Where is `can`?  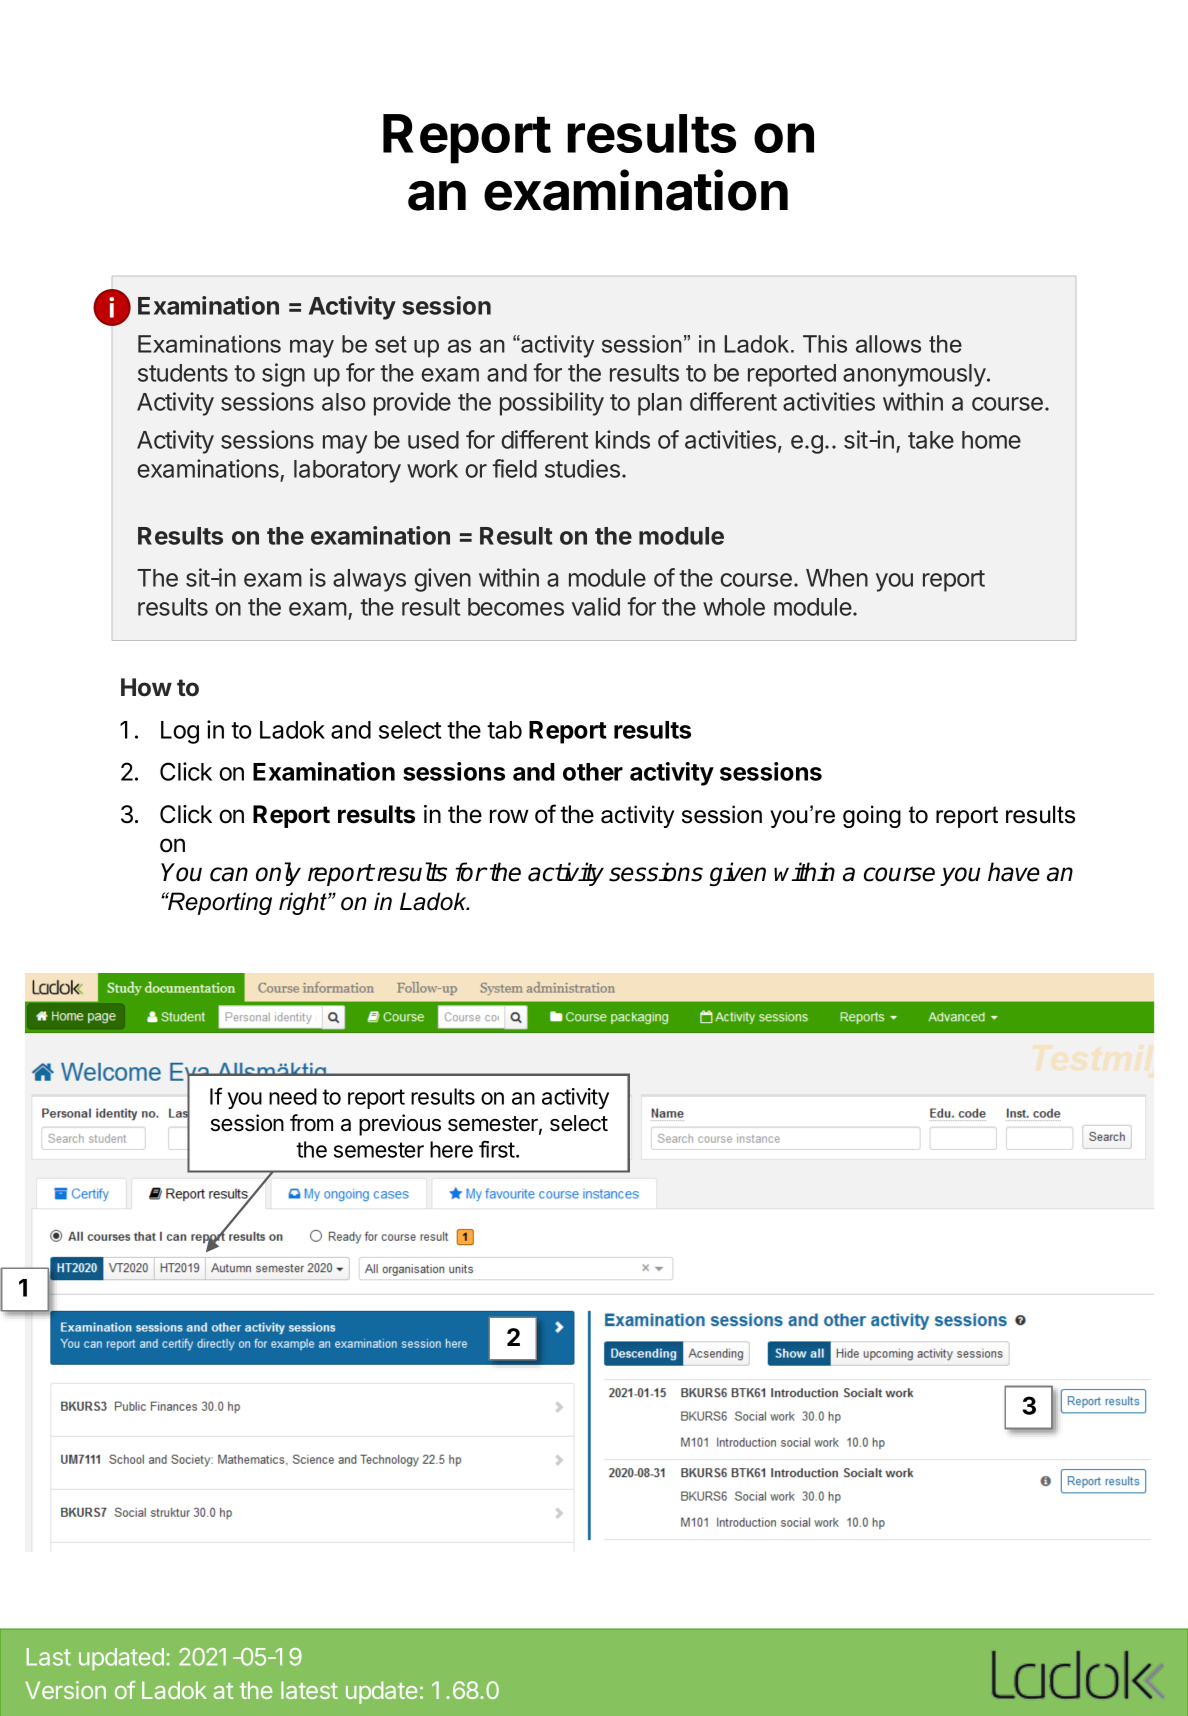
can is located at coordinates (229, 874).
